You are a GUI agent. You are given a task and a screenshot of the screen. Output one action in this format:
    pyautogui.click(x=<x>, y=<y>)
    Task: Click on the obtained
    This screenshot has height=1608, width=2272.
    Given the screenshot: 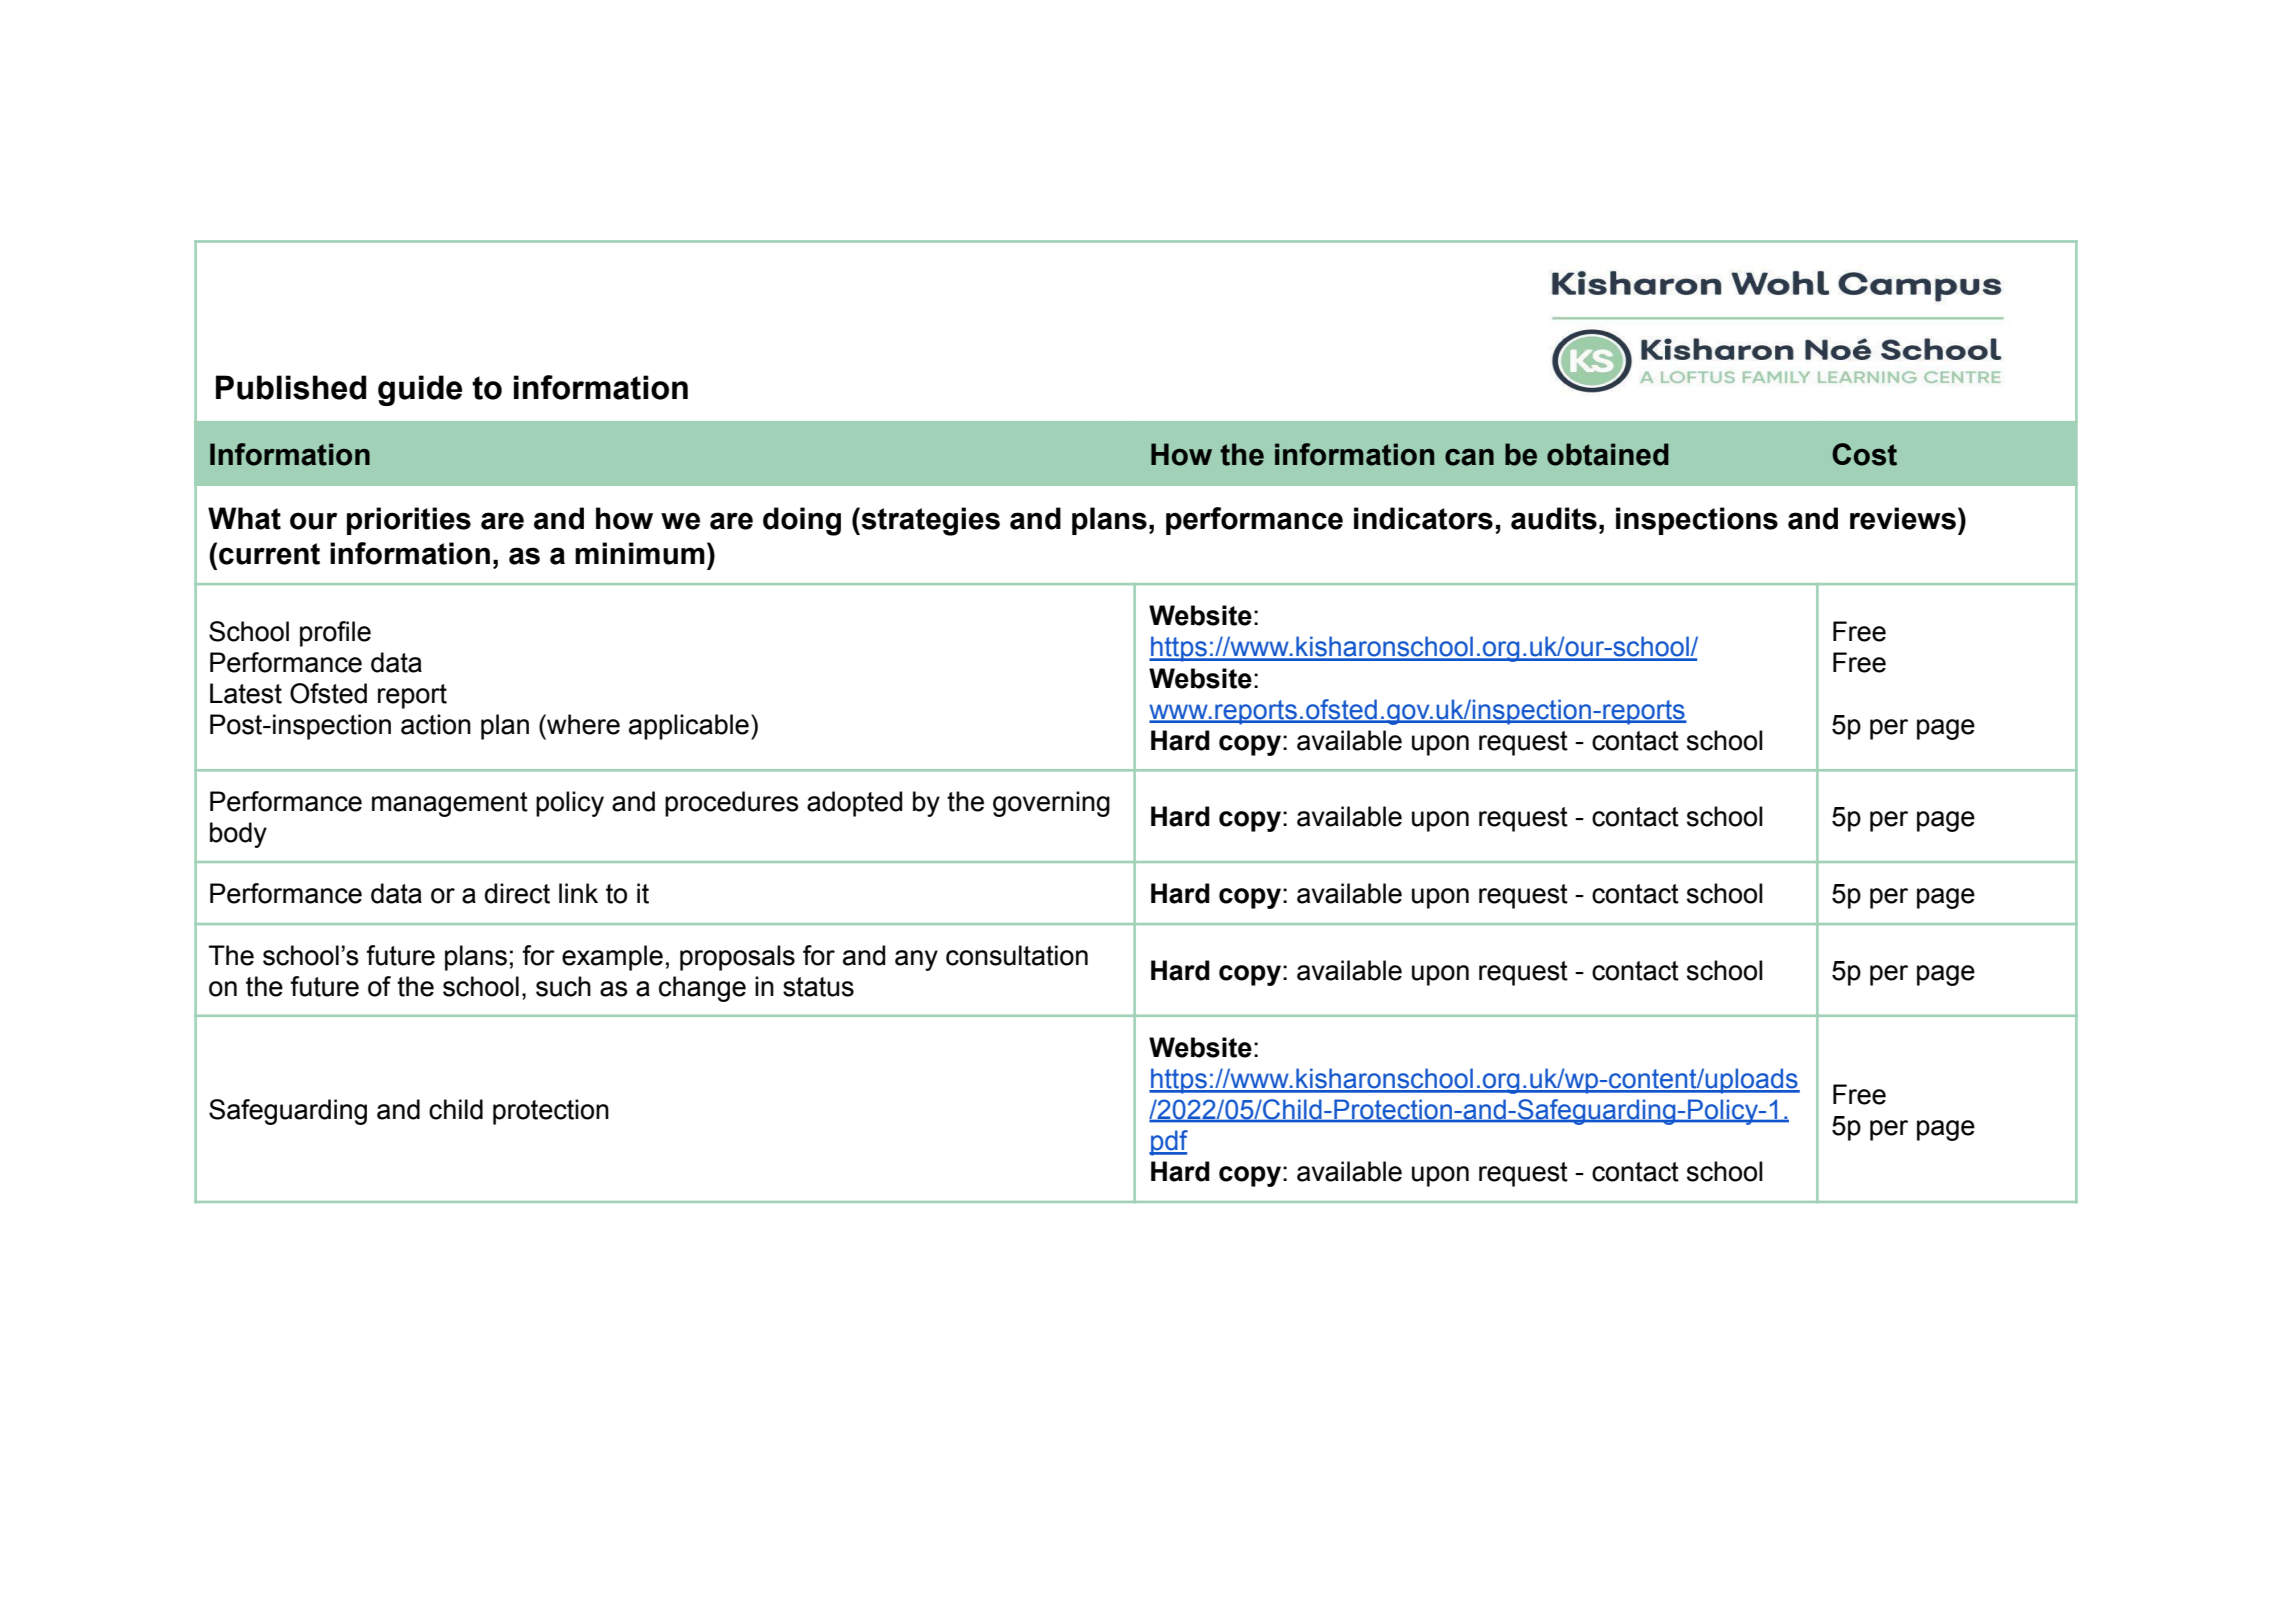 What is the action you would take?
    pyautogui.click(x=1608, y=454)
